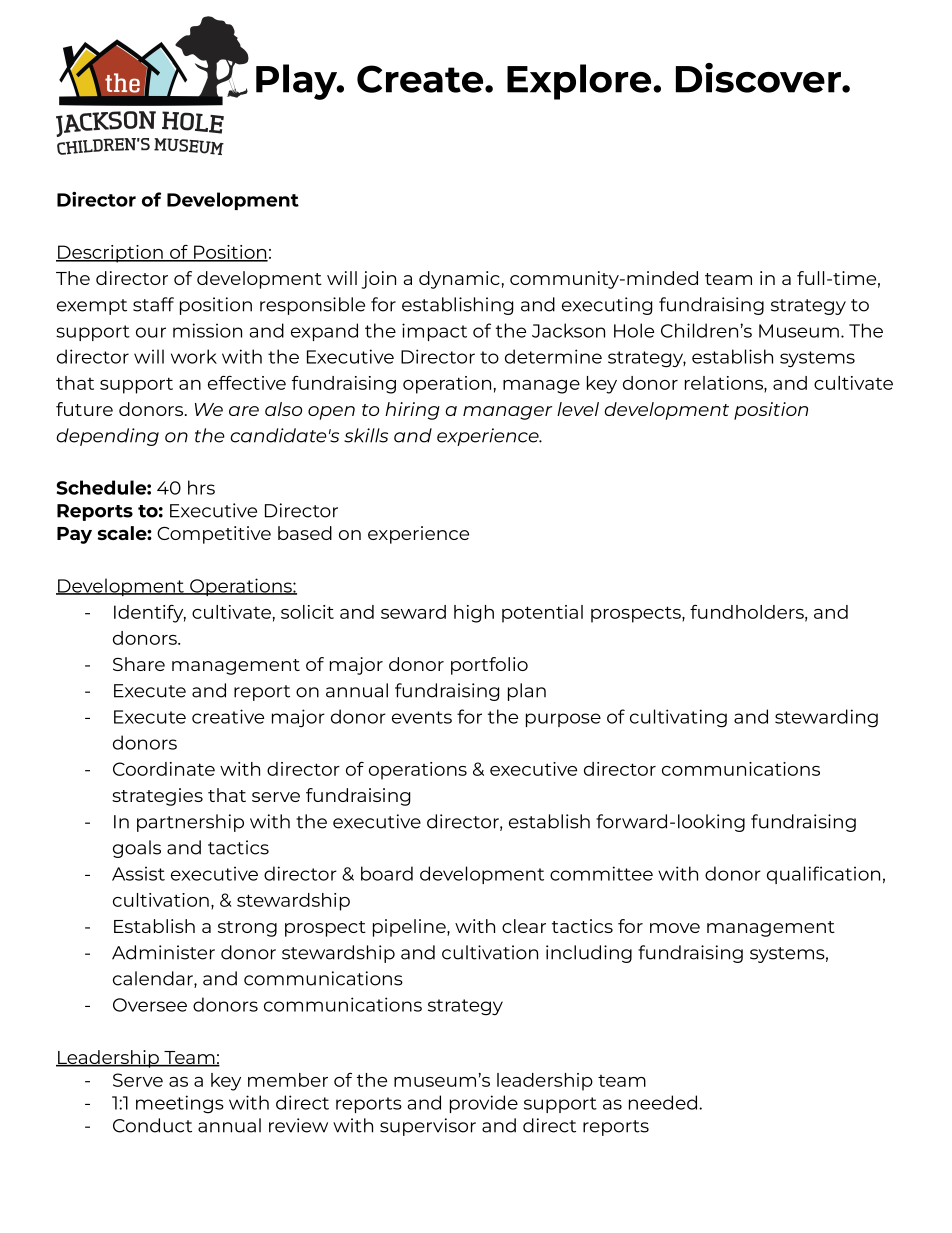 The height and width of the document is (1233, 952). What do you see at coordinates (107, 437) in the document?
I see `depending` at bounding box center [107, 437].
